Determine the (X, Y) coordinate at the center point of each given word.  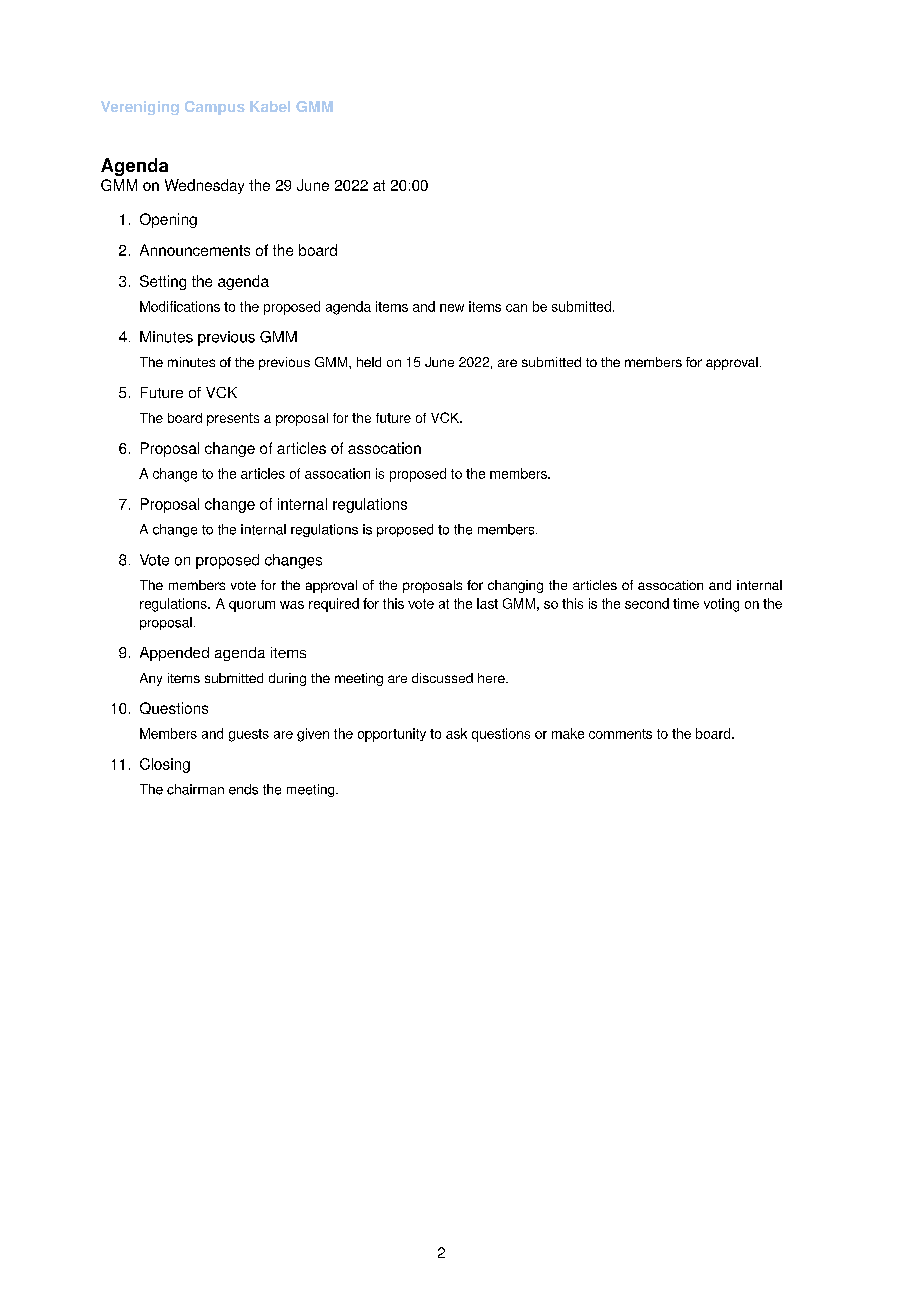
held (369, 362)
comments (620, 734)
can (516, 308)
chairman (195, 789)
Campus (215, 108)
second (647, 603)
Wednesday (204, 186)
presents (233, 419)
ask (456, 733)
